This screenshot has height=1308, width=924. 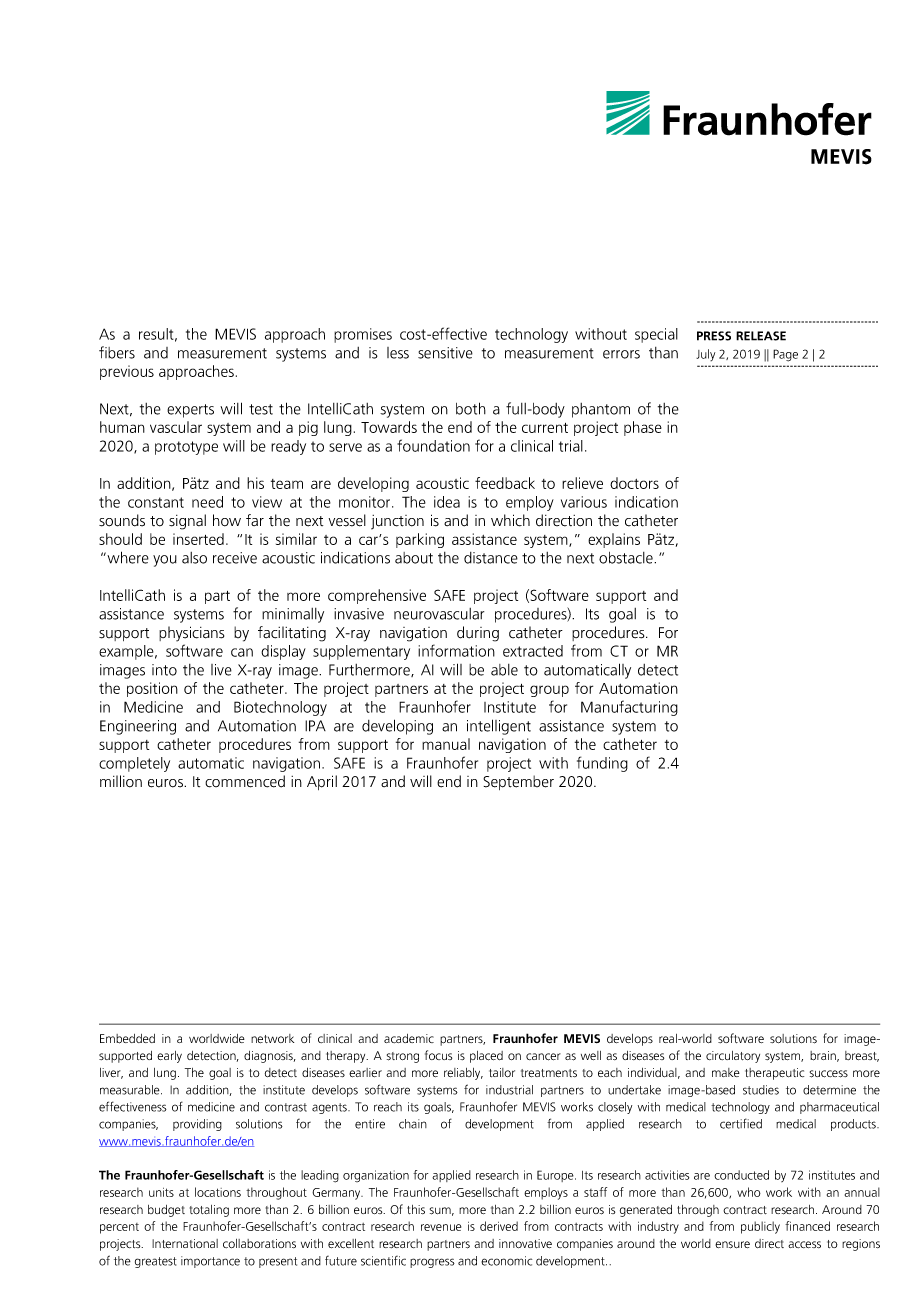 What do you see at coordinates (185, 1243) in the screenshot?
I see `International` at bounding box center [185, 1243].
